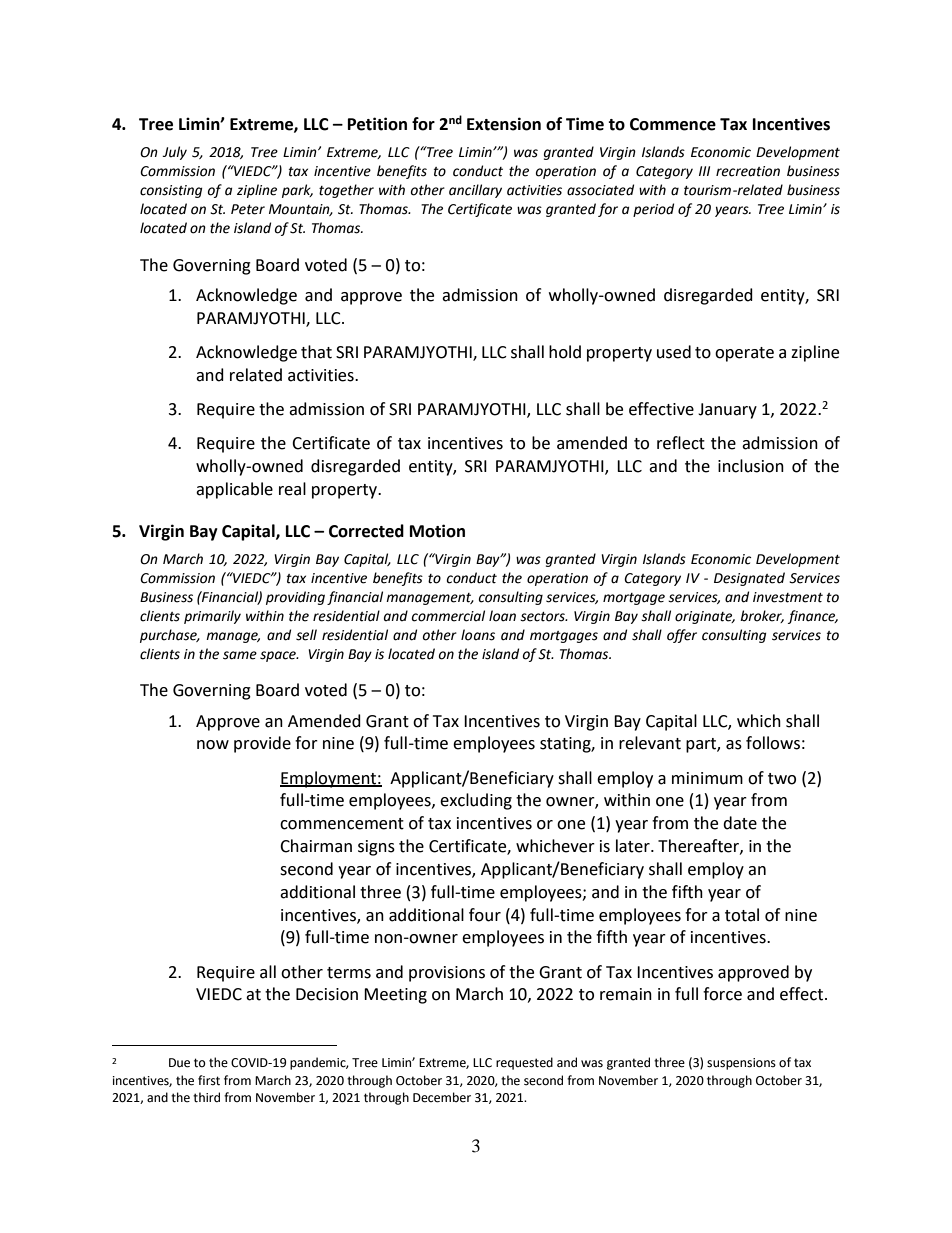  Describe the element at coordinates (212, 617) in the screenshot. I see `primarily` at that location.
